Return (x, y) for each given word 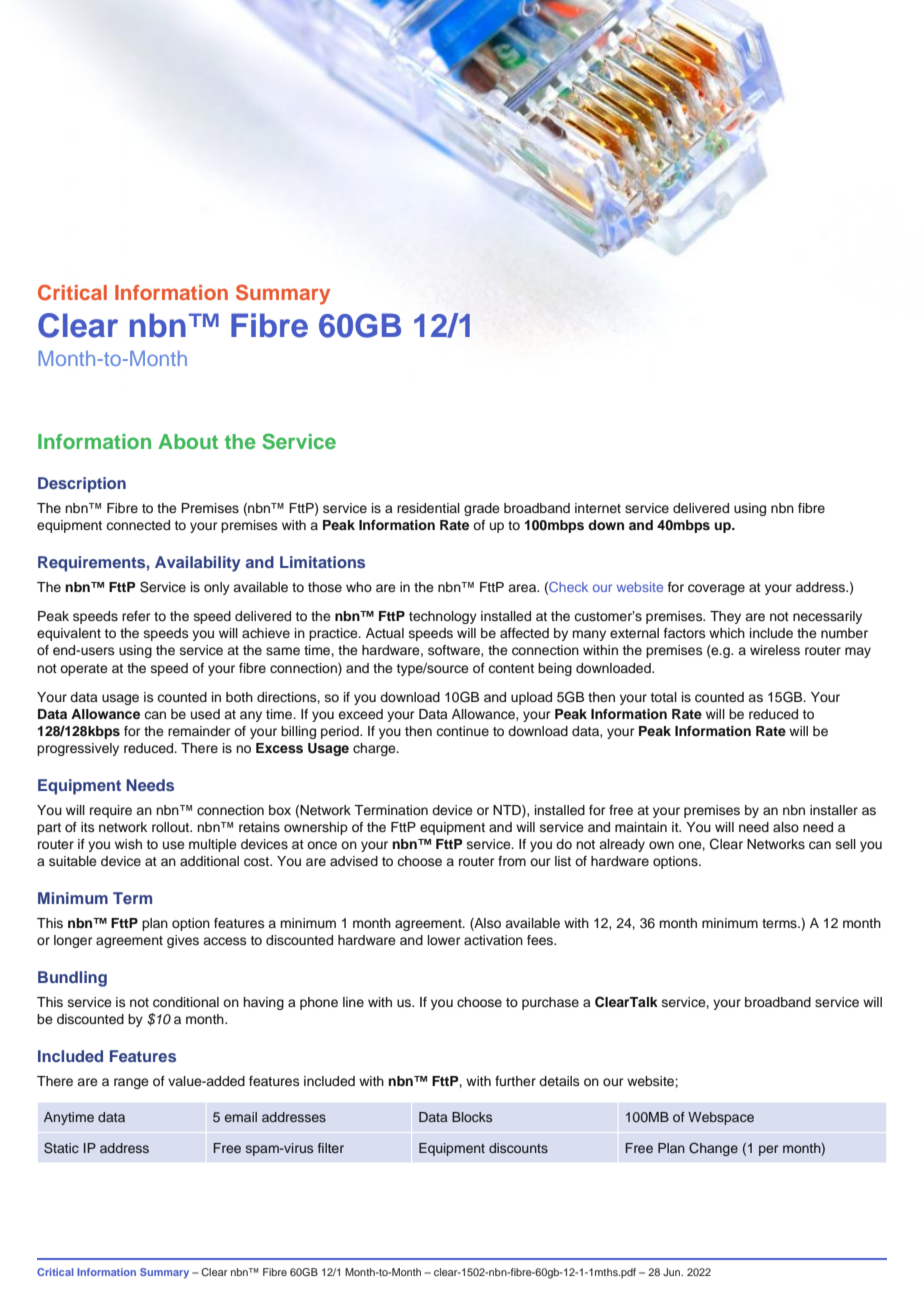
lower (444, 940)
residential (428, 508)
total (663, 697)
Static (61, 1148)
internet (598, 508)
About (188, 441)
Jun (673, 1272)
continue (462, 731)
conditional (186, 1002)
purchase (550, 1003)
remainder (199, 731)
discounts (518, 1148)
